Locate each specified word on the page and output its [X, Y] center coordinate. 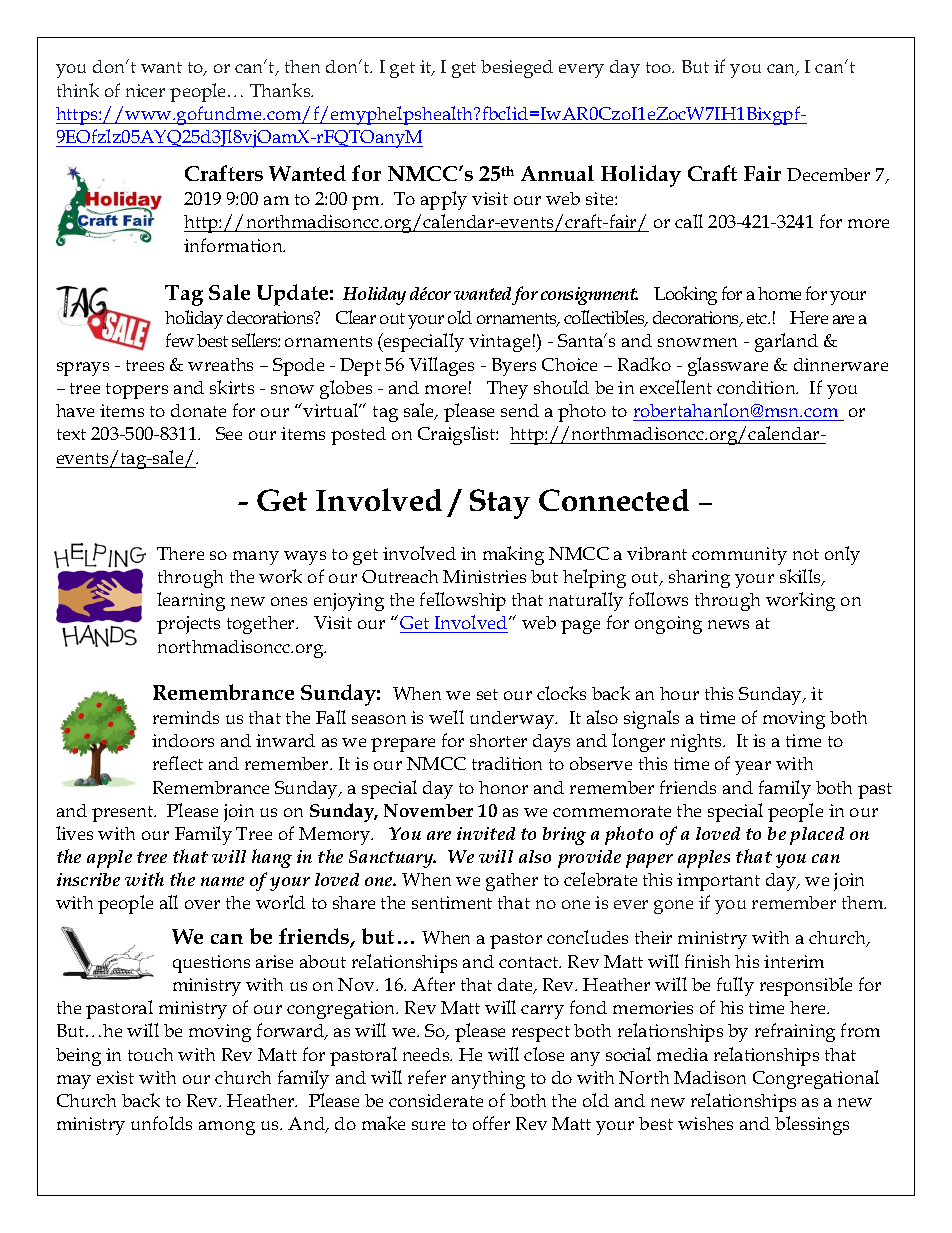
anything [488, 1080]
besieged [517, 69]
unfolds [161, 1123]
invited [486, 833]
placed [817, 836]
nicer [145, 90]
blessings [812, 1125]
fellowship [463, 601]
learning [191, 601]
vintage [499, 343]
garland [786, 342]
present [124, 814]
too [659, 67]
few [180, 340]
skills [802, 577]
